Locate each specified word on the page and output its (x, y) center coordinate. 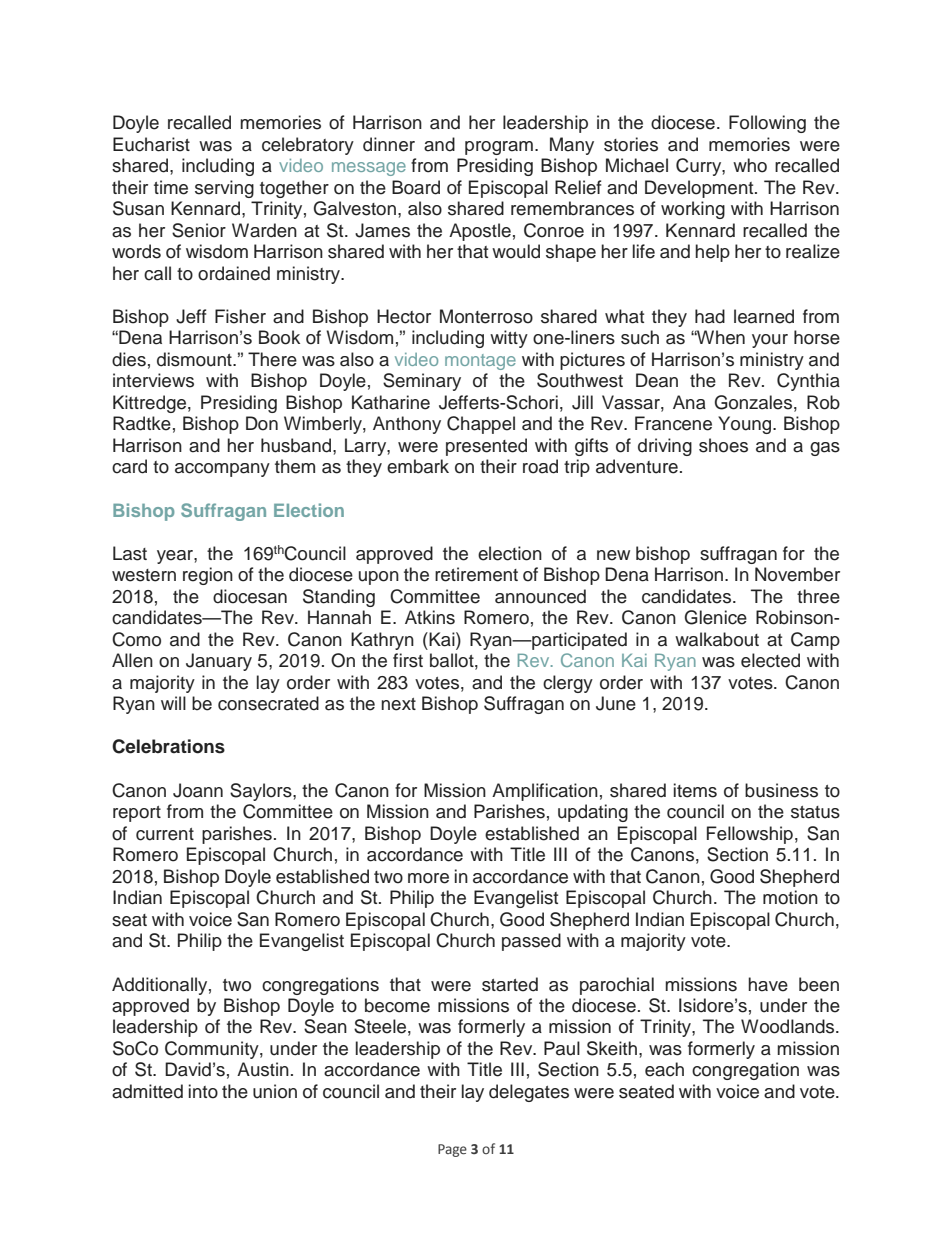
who (750, 165)
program (499, 148)
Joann (198, 790)
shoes (723, 445)
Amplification (545, 792)
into (203, 1091)
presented (486, 447)
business (781, 790)
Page (452, 1150)
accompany (222, 470)
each (664, 1069)
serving (224, 189)
